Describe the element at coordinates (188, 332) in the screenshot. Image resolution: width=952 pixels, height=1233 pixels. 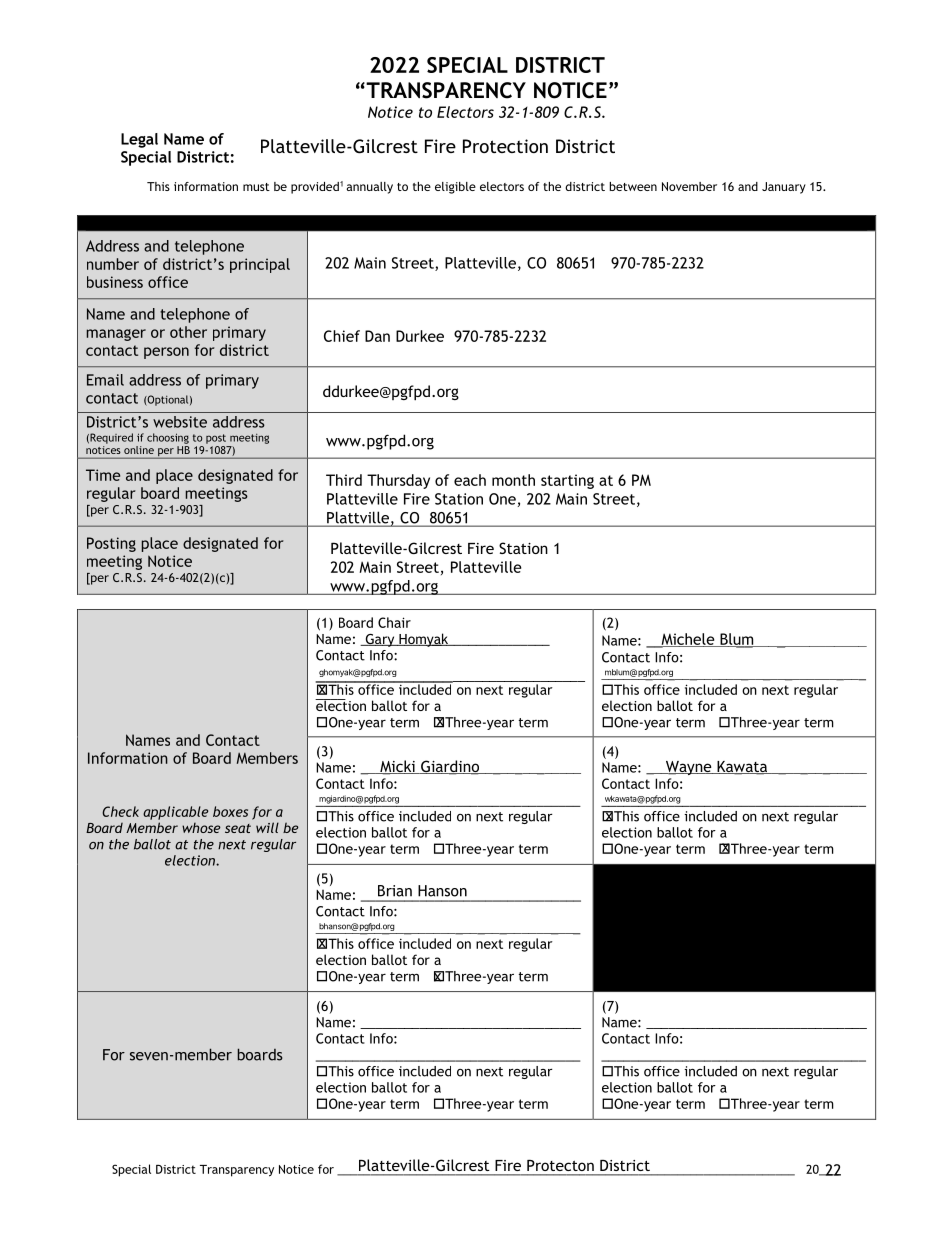
I see `other` at that location.
